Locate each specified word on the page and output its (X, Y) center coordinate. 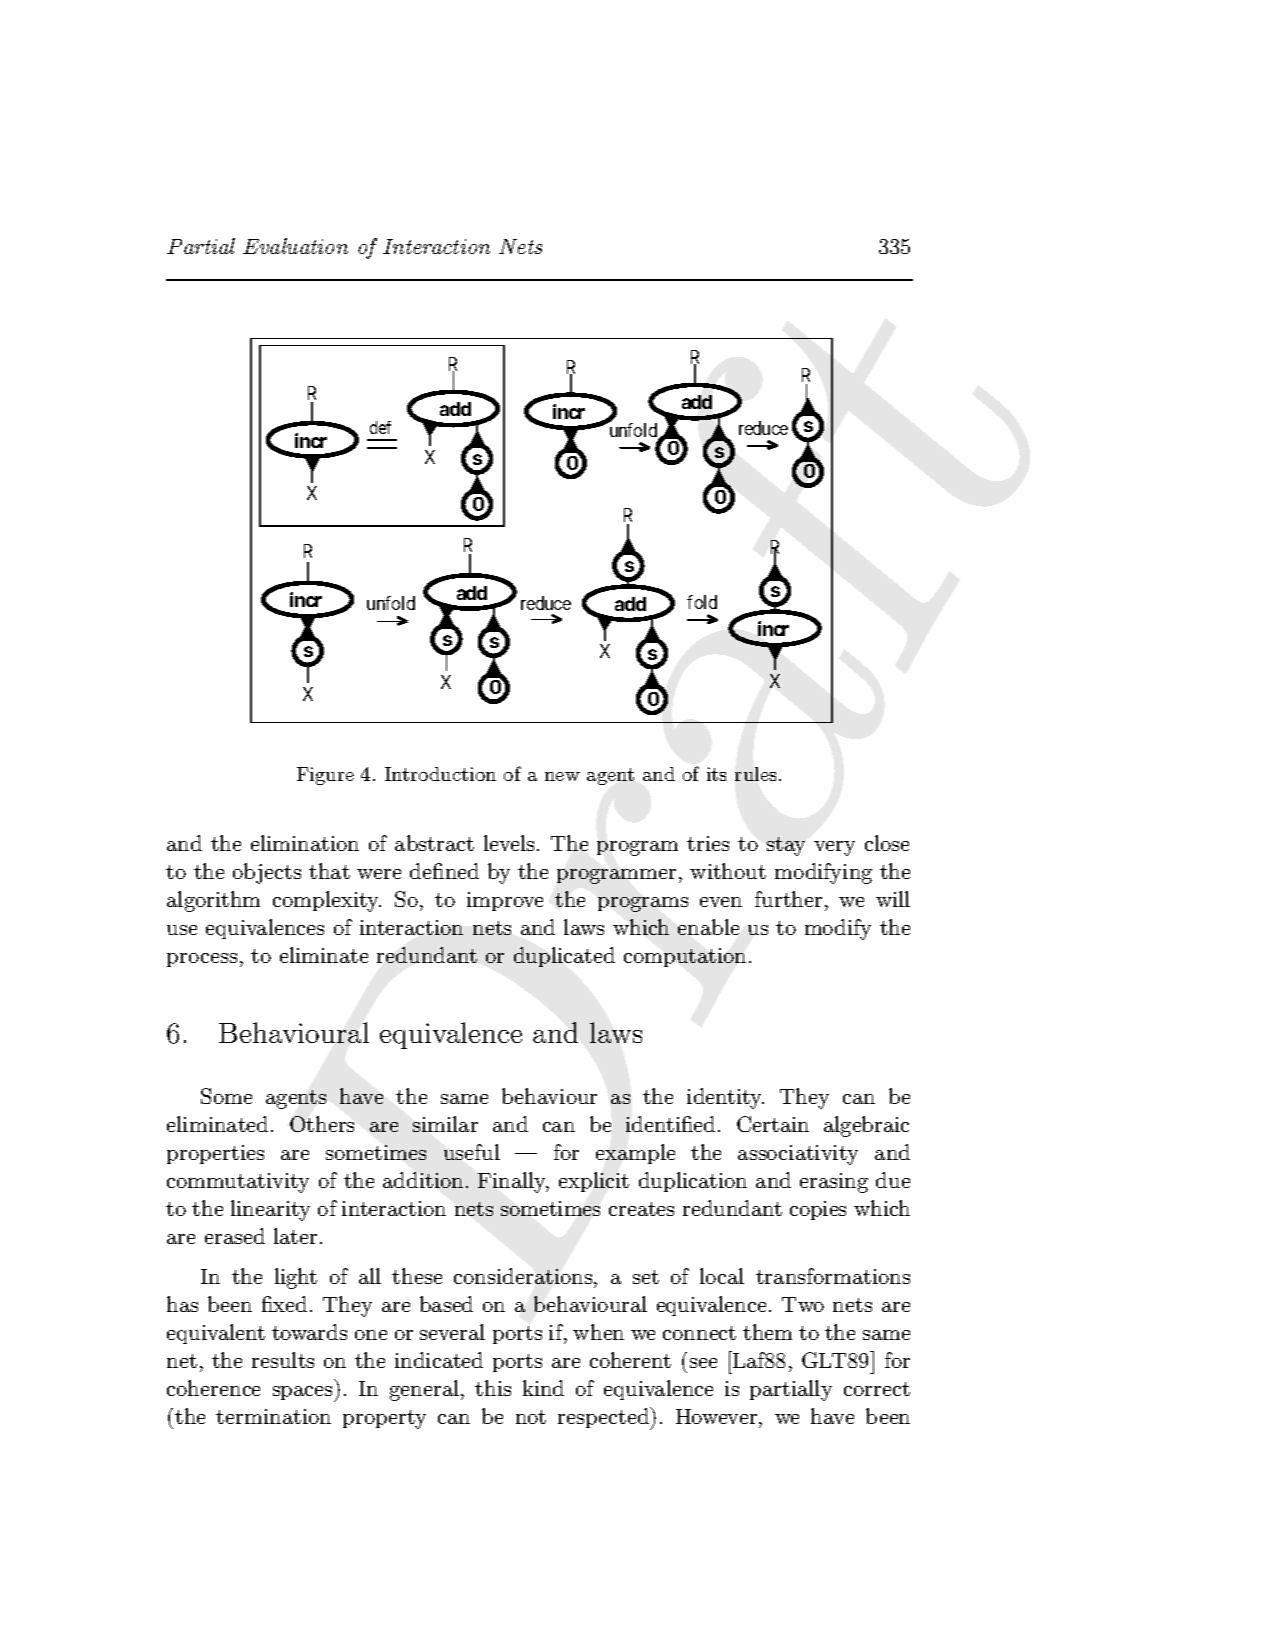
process (202, 960)
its (716, 774)
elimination (305, 843)
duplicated (564, 957)
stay (786, 846)
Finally (513, 1182)
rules (755, 774)
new (562, 776)
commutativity (238, 1183)
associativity (798, 1155)
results (283, 1360)
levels (509, 843)
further (788, 899)
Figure (325, 776)
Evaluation (295, 246)
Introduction (440, 774)
